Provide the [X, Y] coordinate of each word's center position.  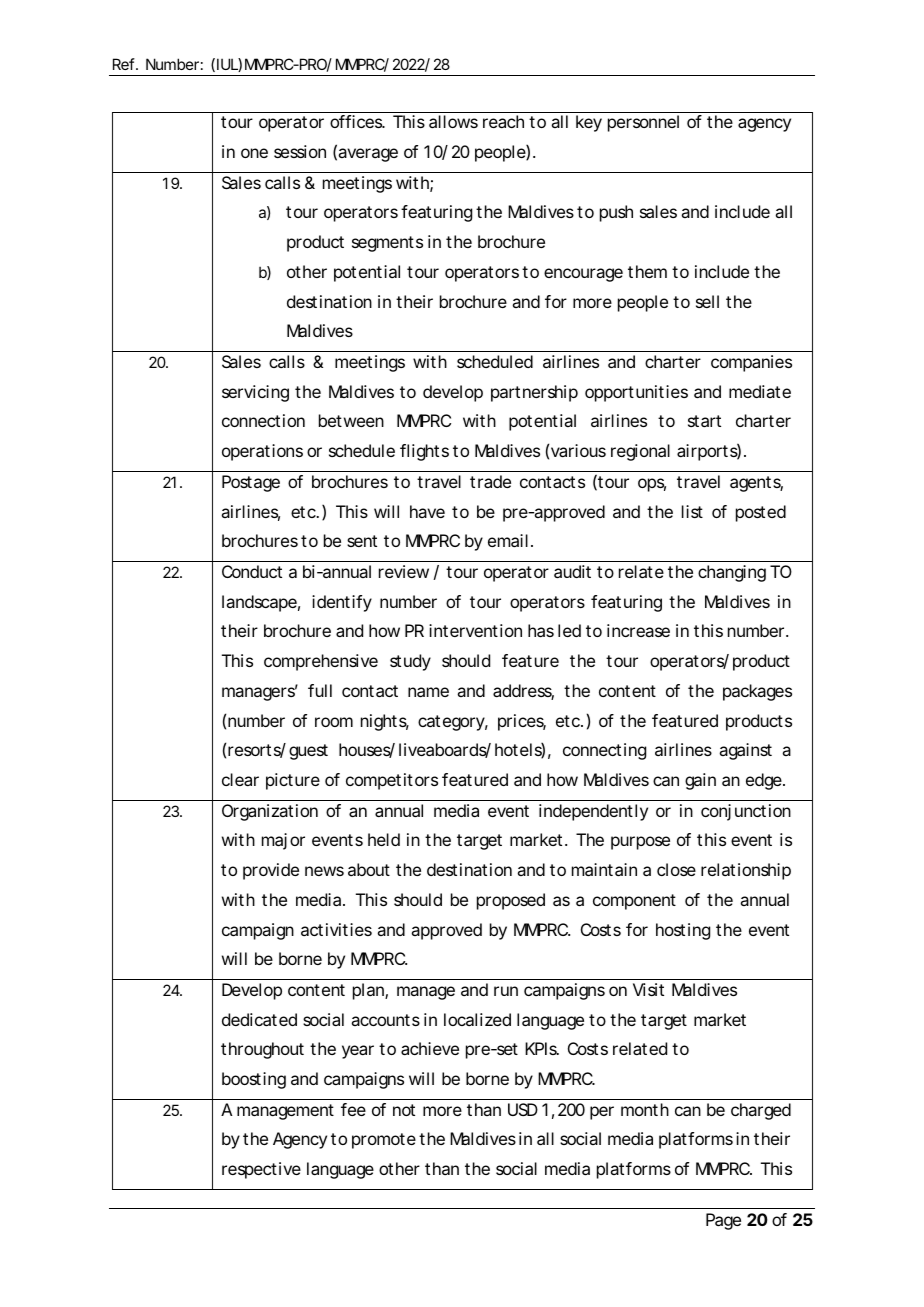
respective [261, 1170]
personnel [643, 123]
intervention [475, 630]
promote [384, 1141]
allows [453, 121]
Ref [125, 64]
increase [638, 630]
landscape [259, 603]
